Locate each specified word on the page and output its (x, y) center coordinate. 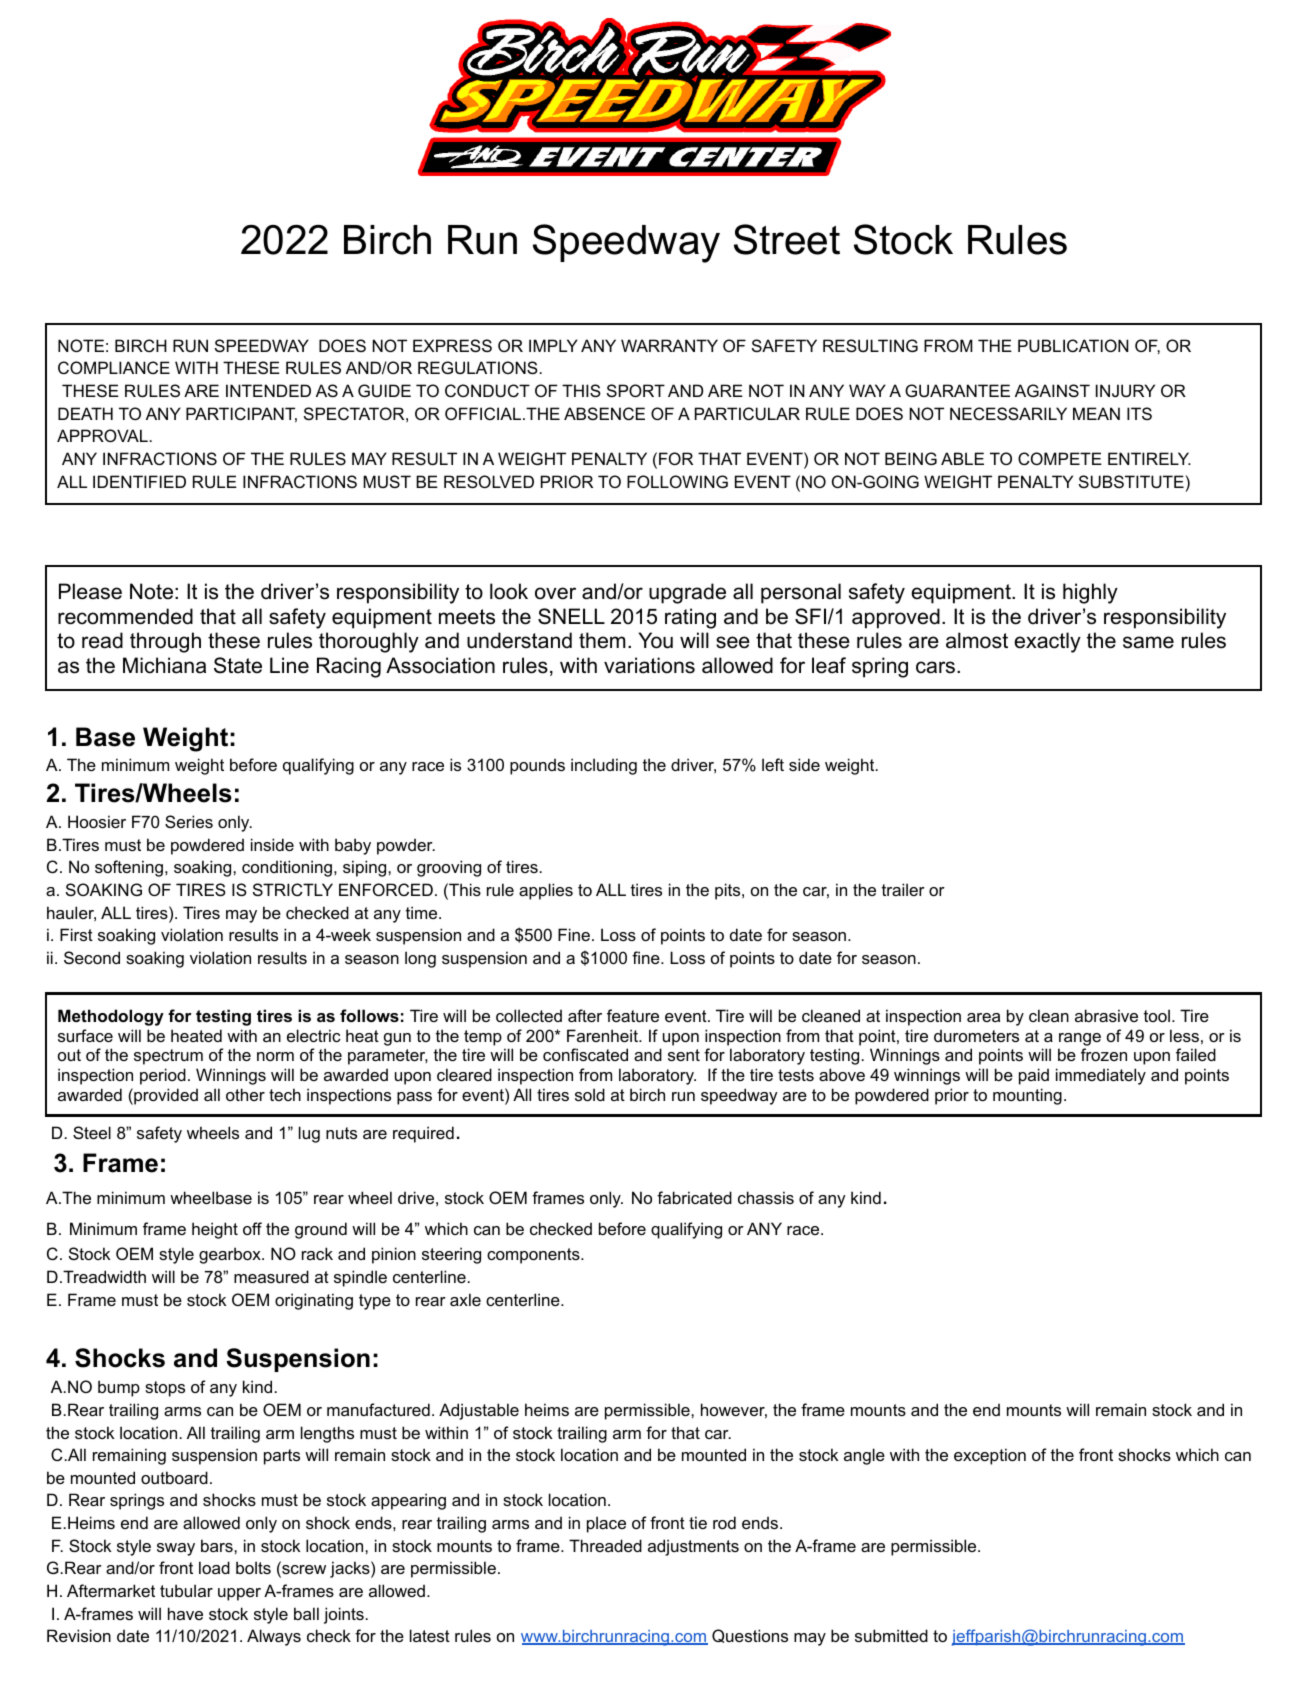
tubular (186, 1590)
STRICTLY (293, 889)
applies (546, 891)
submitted (891, 1635)
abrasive (1106, 1015)
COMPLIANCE (114, 367)
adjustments (693, 1547)
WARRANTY (669, 345)
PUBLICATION (1073, 345)
